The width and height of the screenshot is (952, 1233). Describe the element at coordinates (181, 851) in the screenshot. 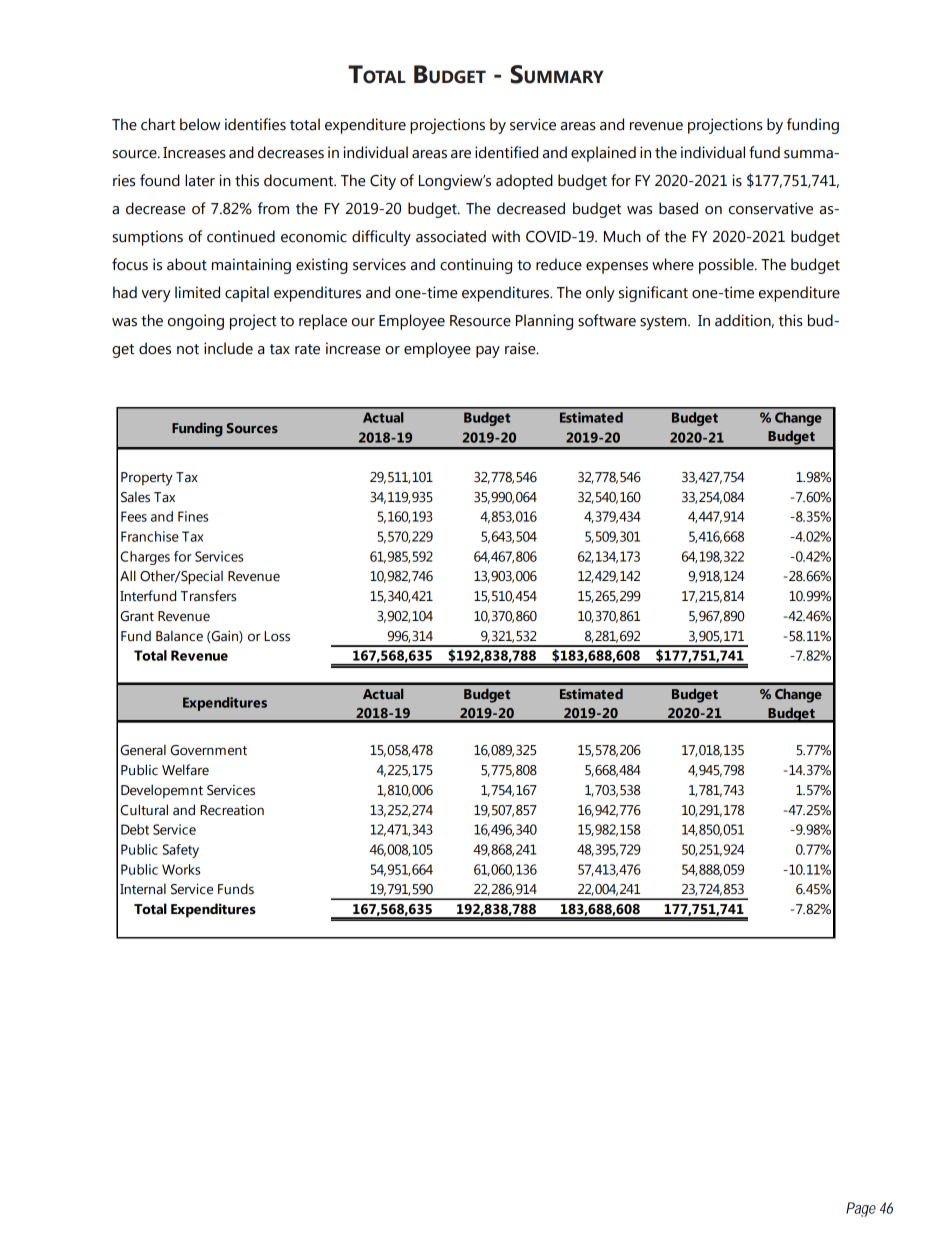

I see `Safety` at that location.
